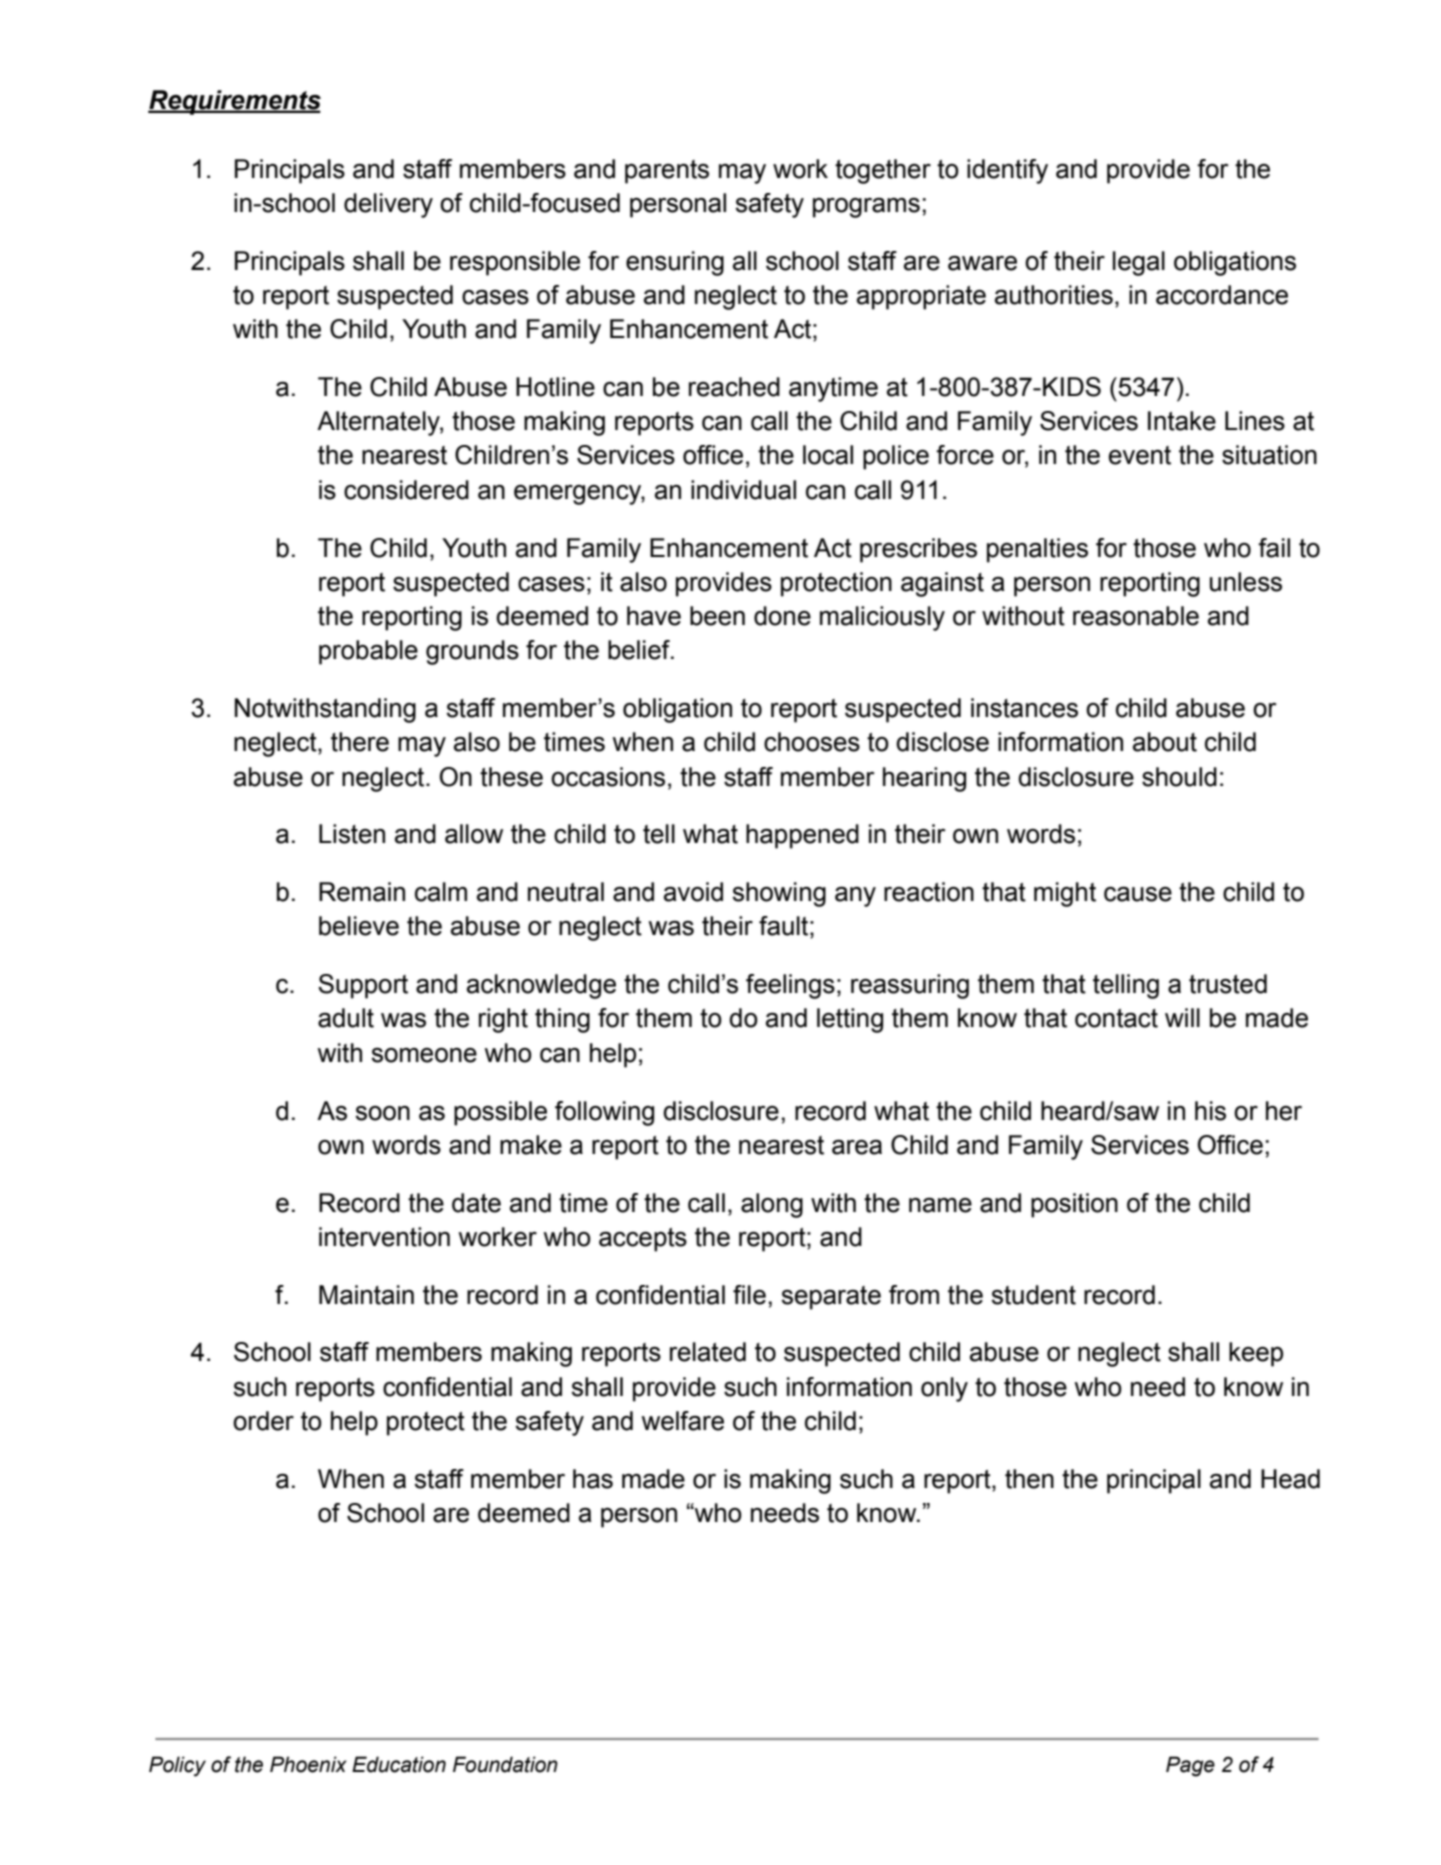  I want to click on Page, so click(1190, 1766).
